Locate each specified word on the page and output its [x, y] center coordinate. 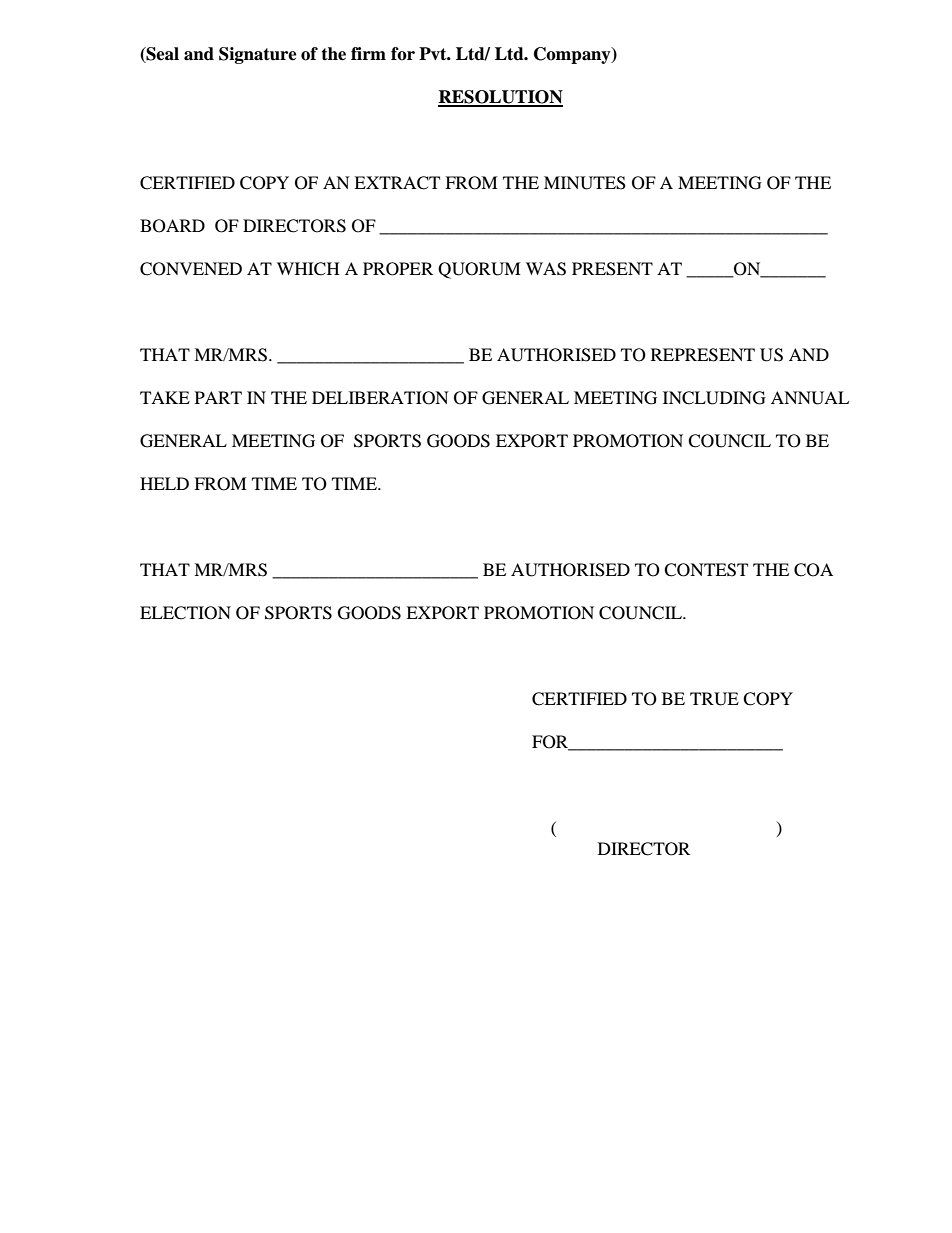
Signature [258, 55]
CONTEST [706, 570]
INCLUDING [714, 398]
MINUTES [585, 183]
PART [218, 397]
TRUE [714, 699]
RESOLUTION [500, 98]
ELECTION [185, 613]
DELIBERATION [380, 398]
